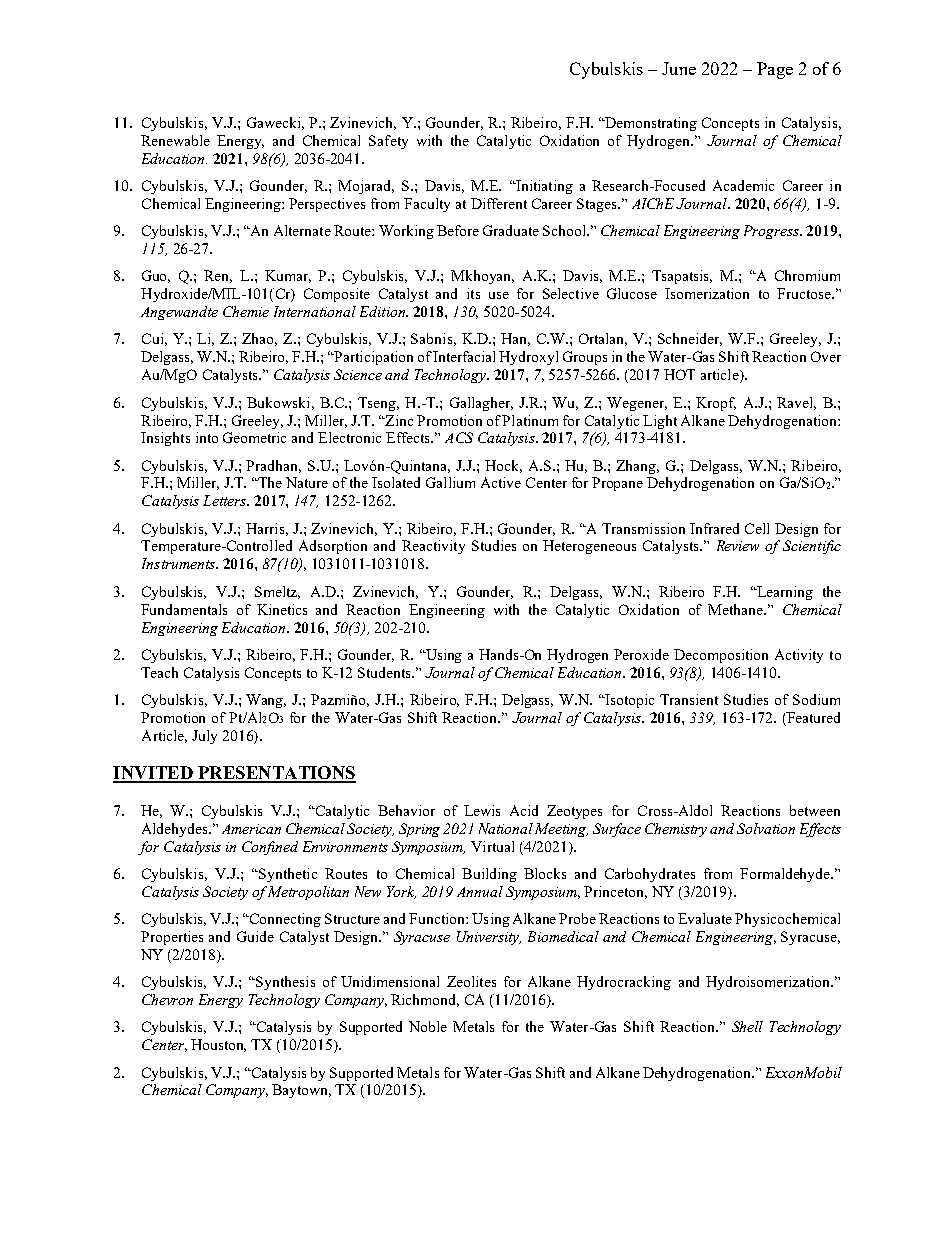  What do you see at coordinates (737, 609) in the screenshot?
I see `Methane` at bounding box center [737, 609].
